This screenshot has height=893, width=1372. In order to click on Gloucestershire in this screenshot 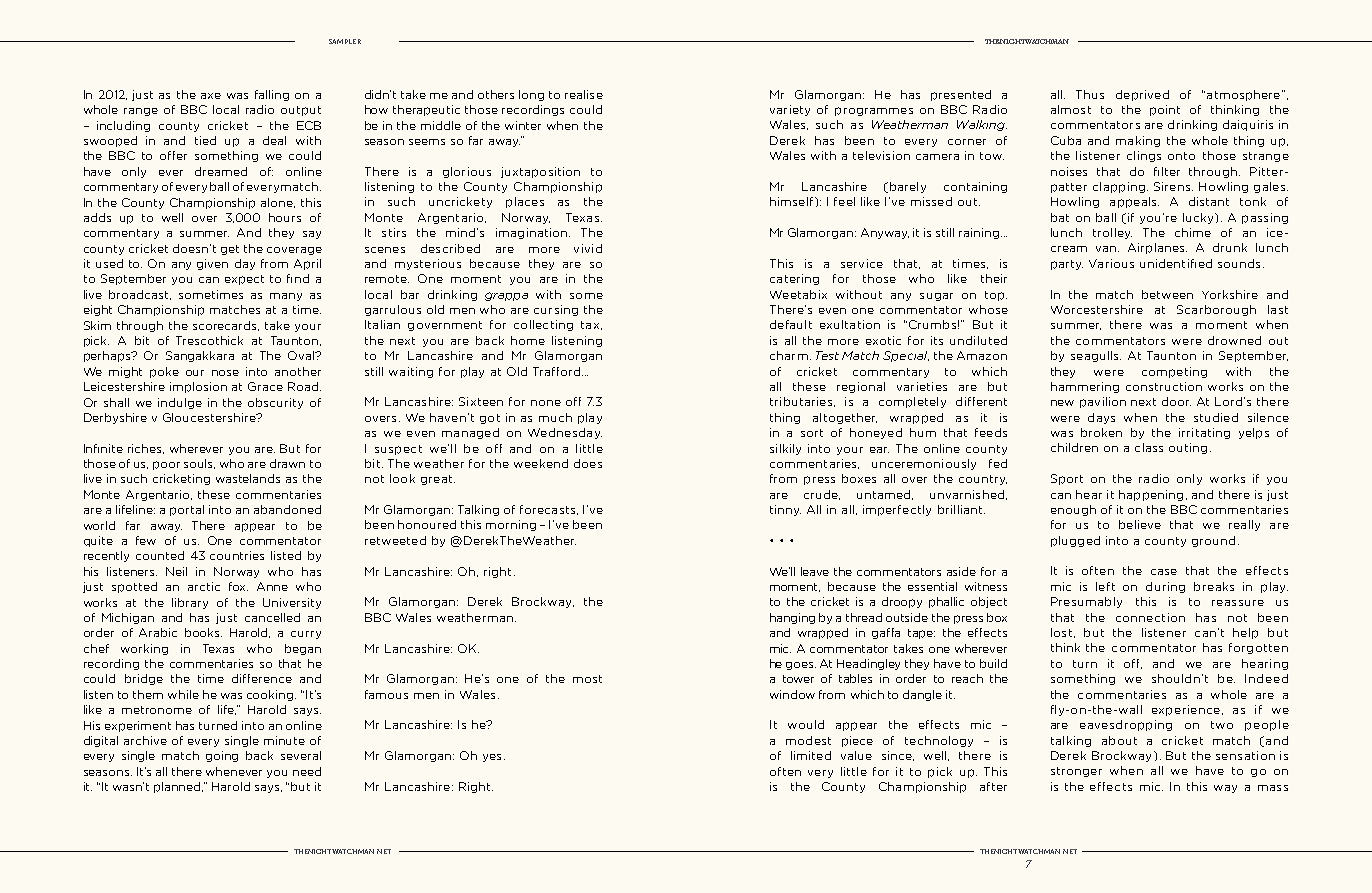, I will do `click(210, 417)`.
